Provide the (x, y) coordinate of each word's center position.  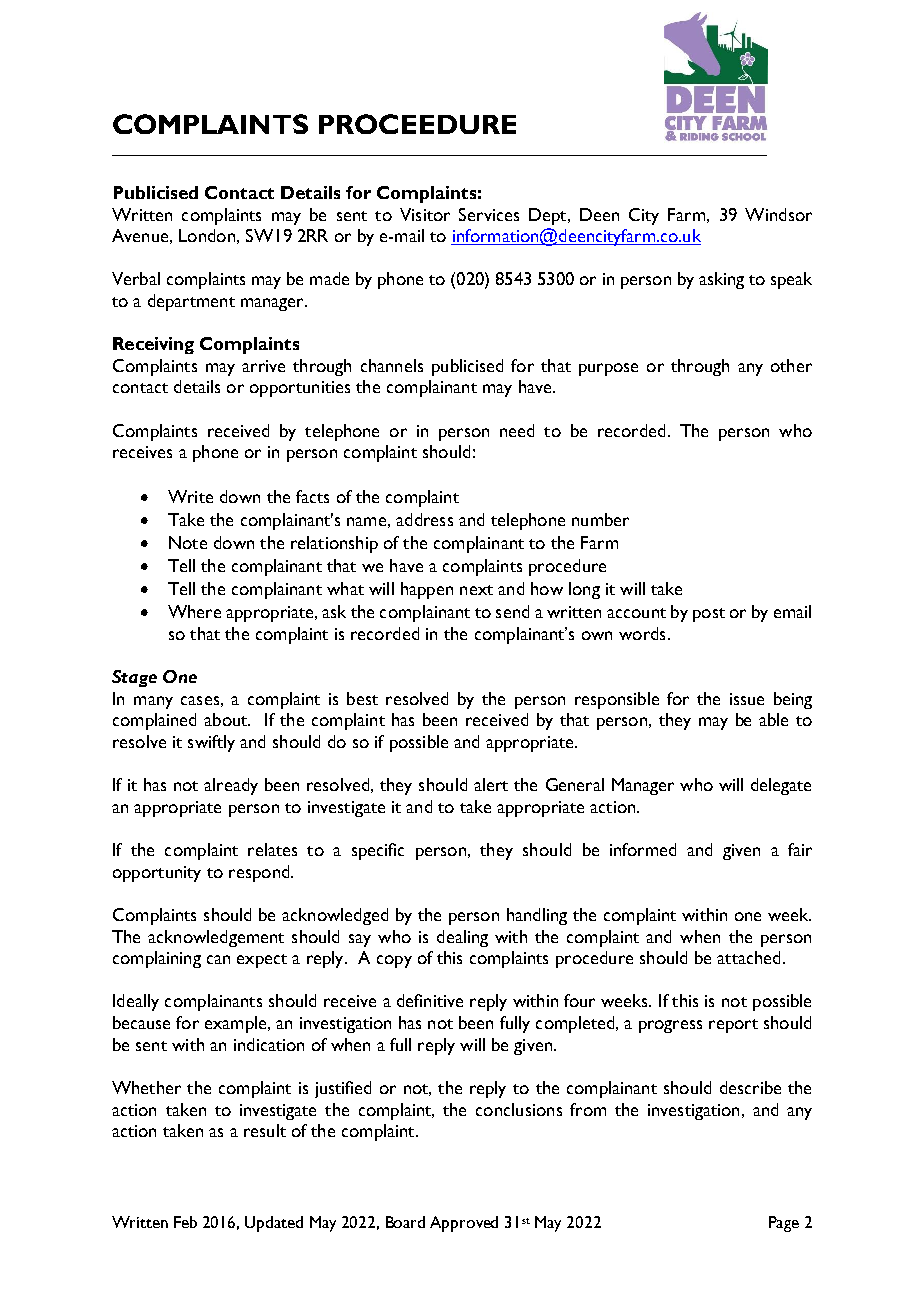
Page (784, 1224)
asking (721, 280)
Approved (464, 1224)
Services (489, 214)
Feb (185, 1222)
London (207, 235)
